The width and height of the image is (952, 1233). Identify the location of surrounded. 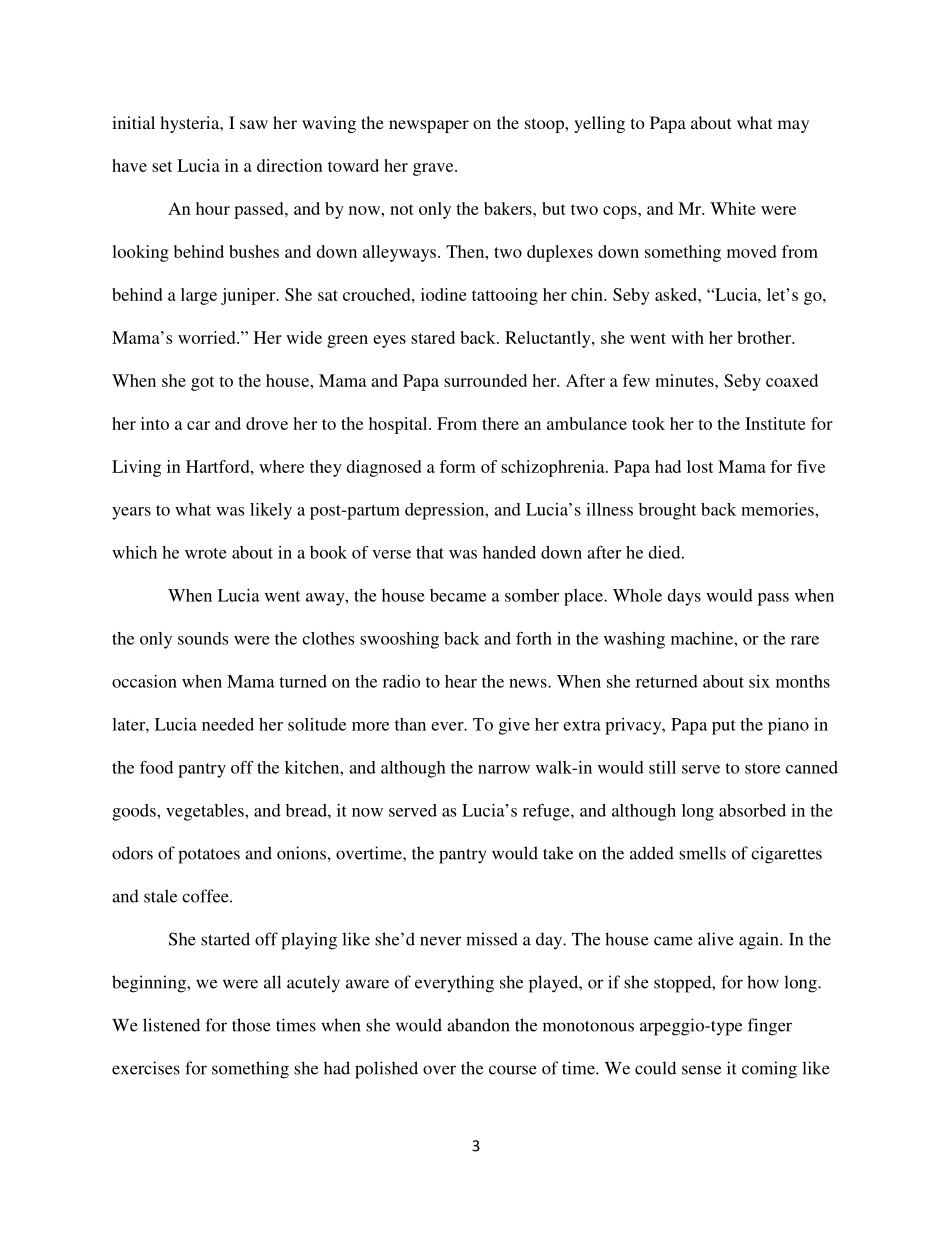
(485, 380).
